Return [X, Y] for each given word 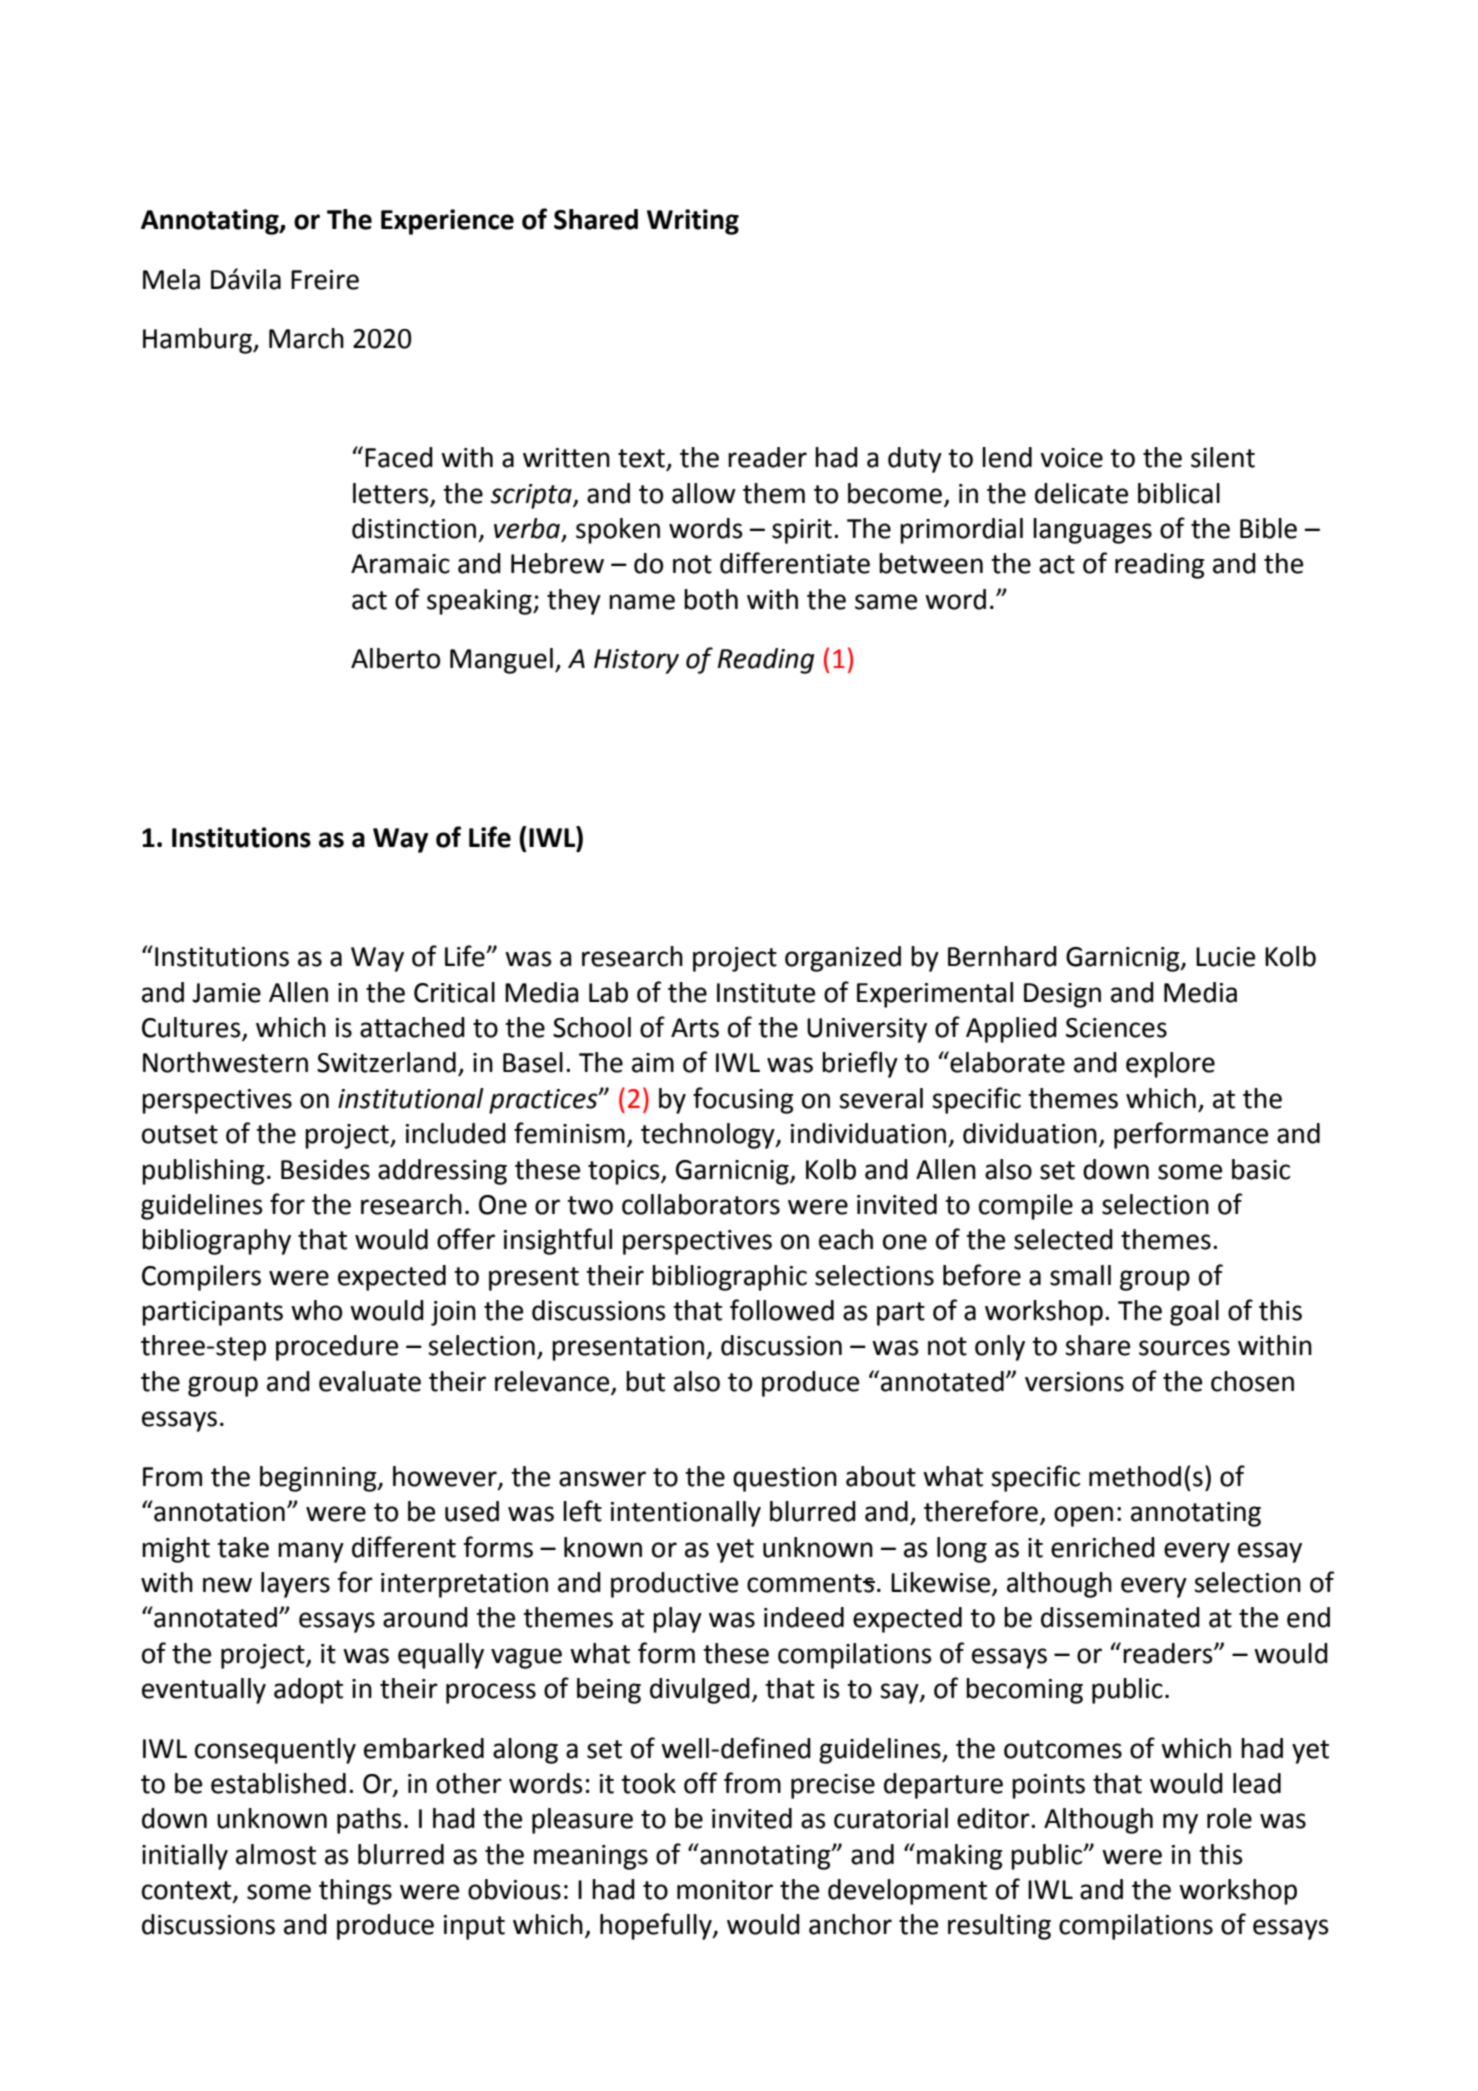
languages [1092, 531]
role [1229, 1818]
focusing [743, 1100]
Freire [325, 280]
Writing [693, 222]
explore [1170, 1065]
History [636, 661]
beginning [319, 1479]
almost [276, 1854]
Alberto [395, 658]
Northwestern [225, 1062]
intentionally [686, 1514]
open [1083, 1516]
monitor [725, 1890]
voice [1071, 458]
